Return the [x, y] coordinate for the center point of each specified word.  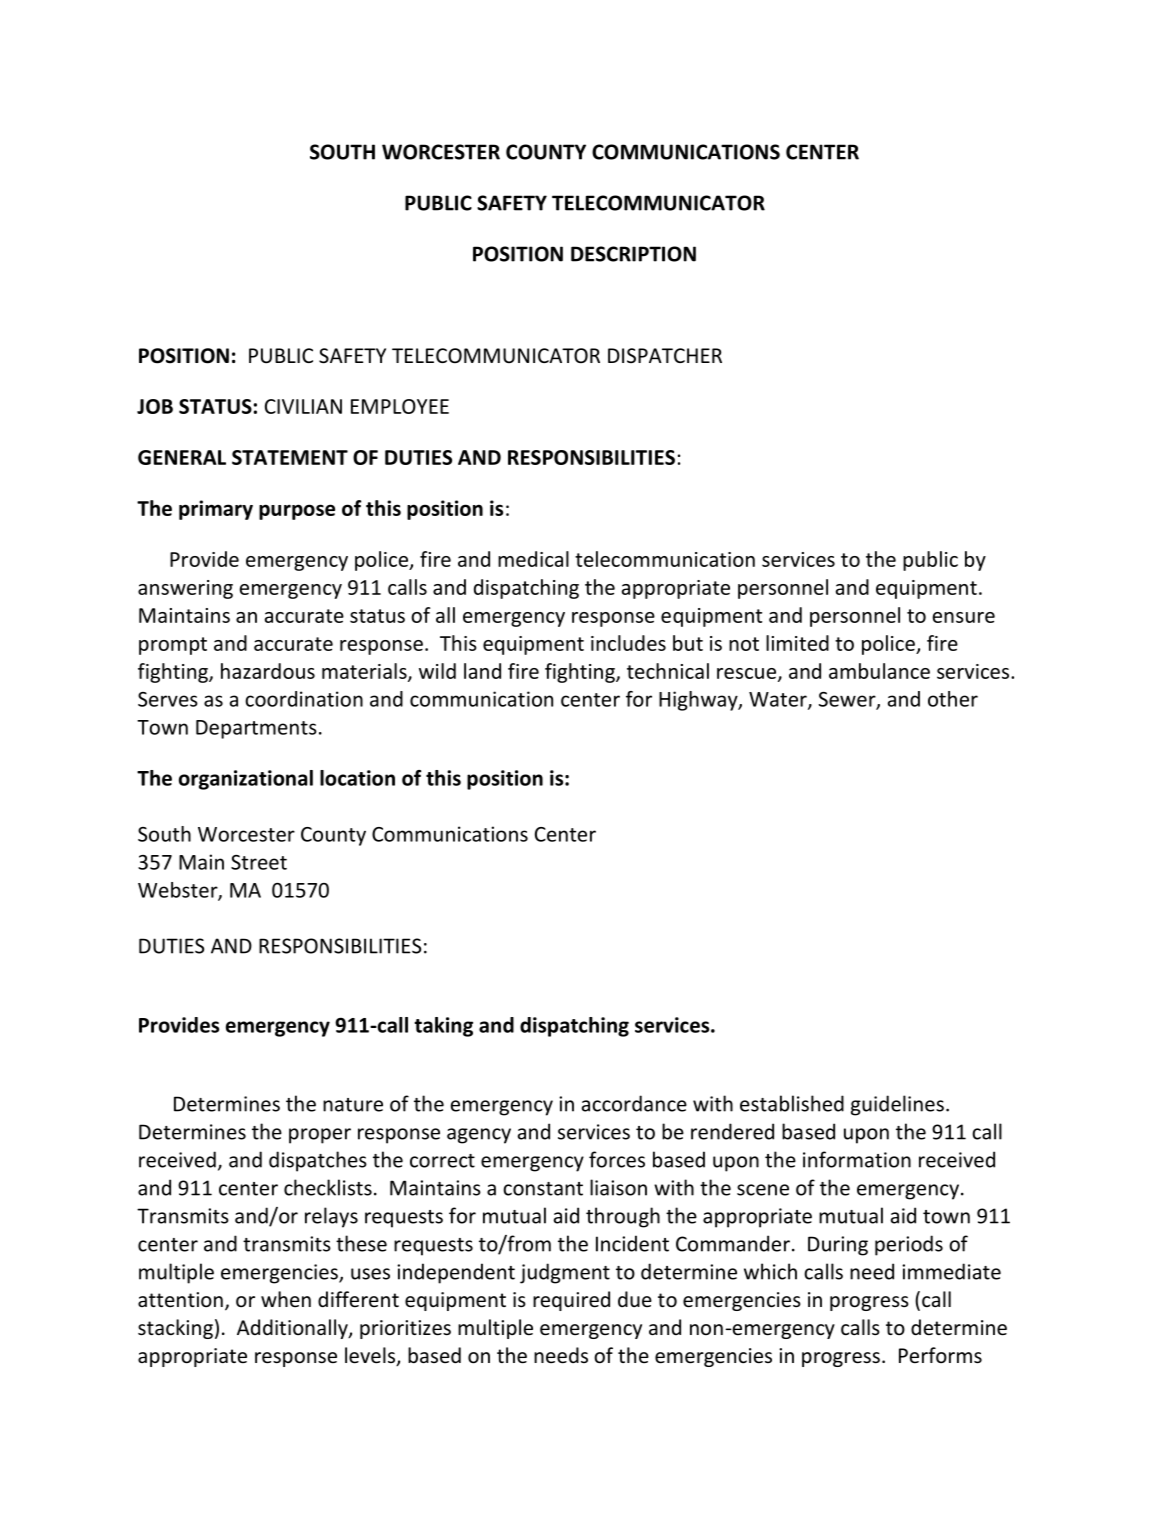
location [357, 778]
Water [779, 700]
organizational [246, 780]
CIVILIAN [303, 406]
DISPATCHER [665, 355]
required [571, 1301]
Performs [940, 1355]
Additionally [293, 1329]
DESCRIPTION [633, 254]
